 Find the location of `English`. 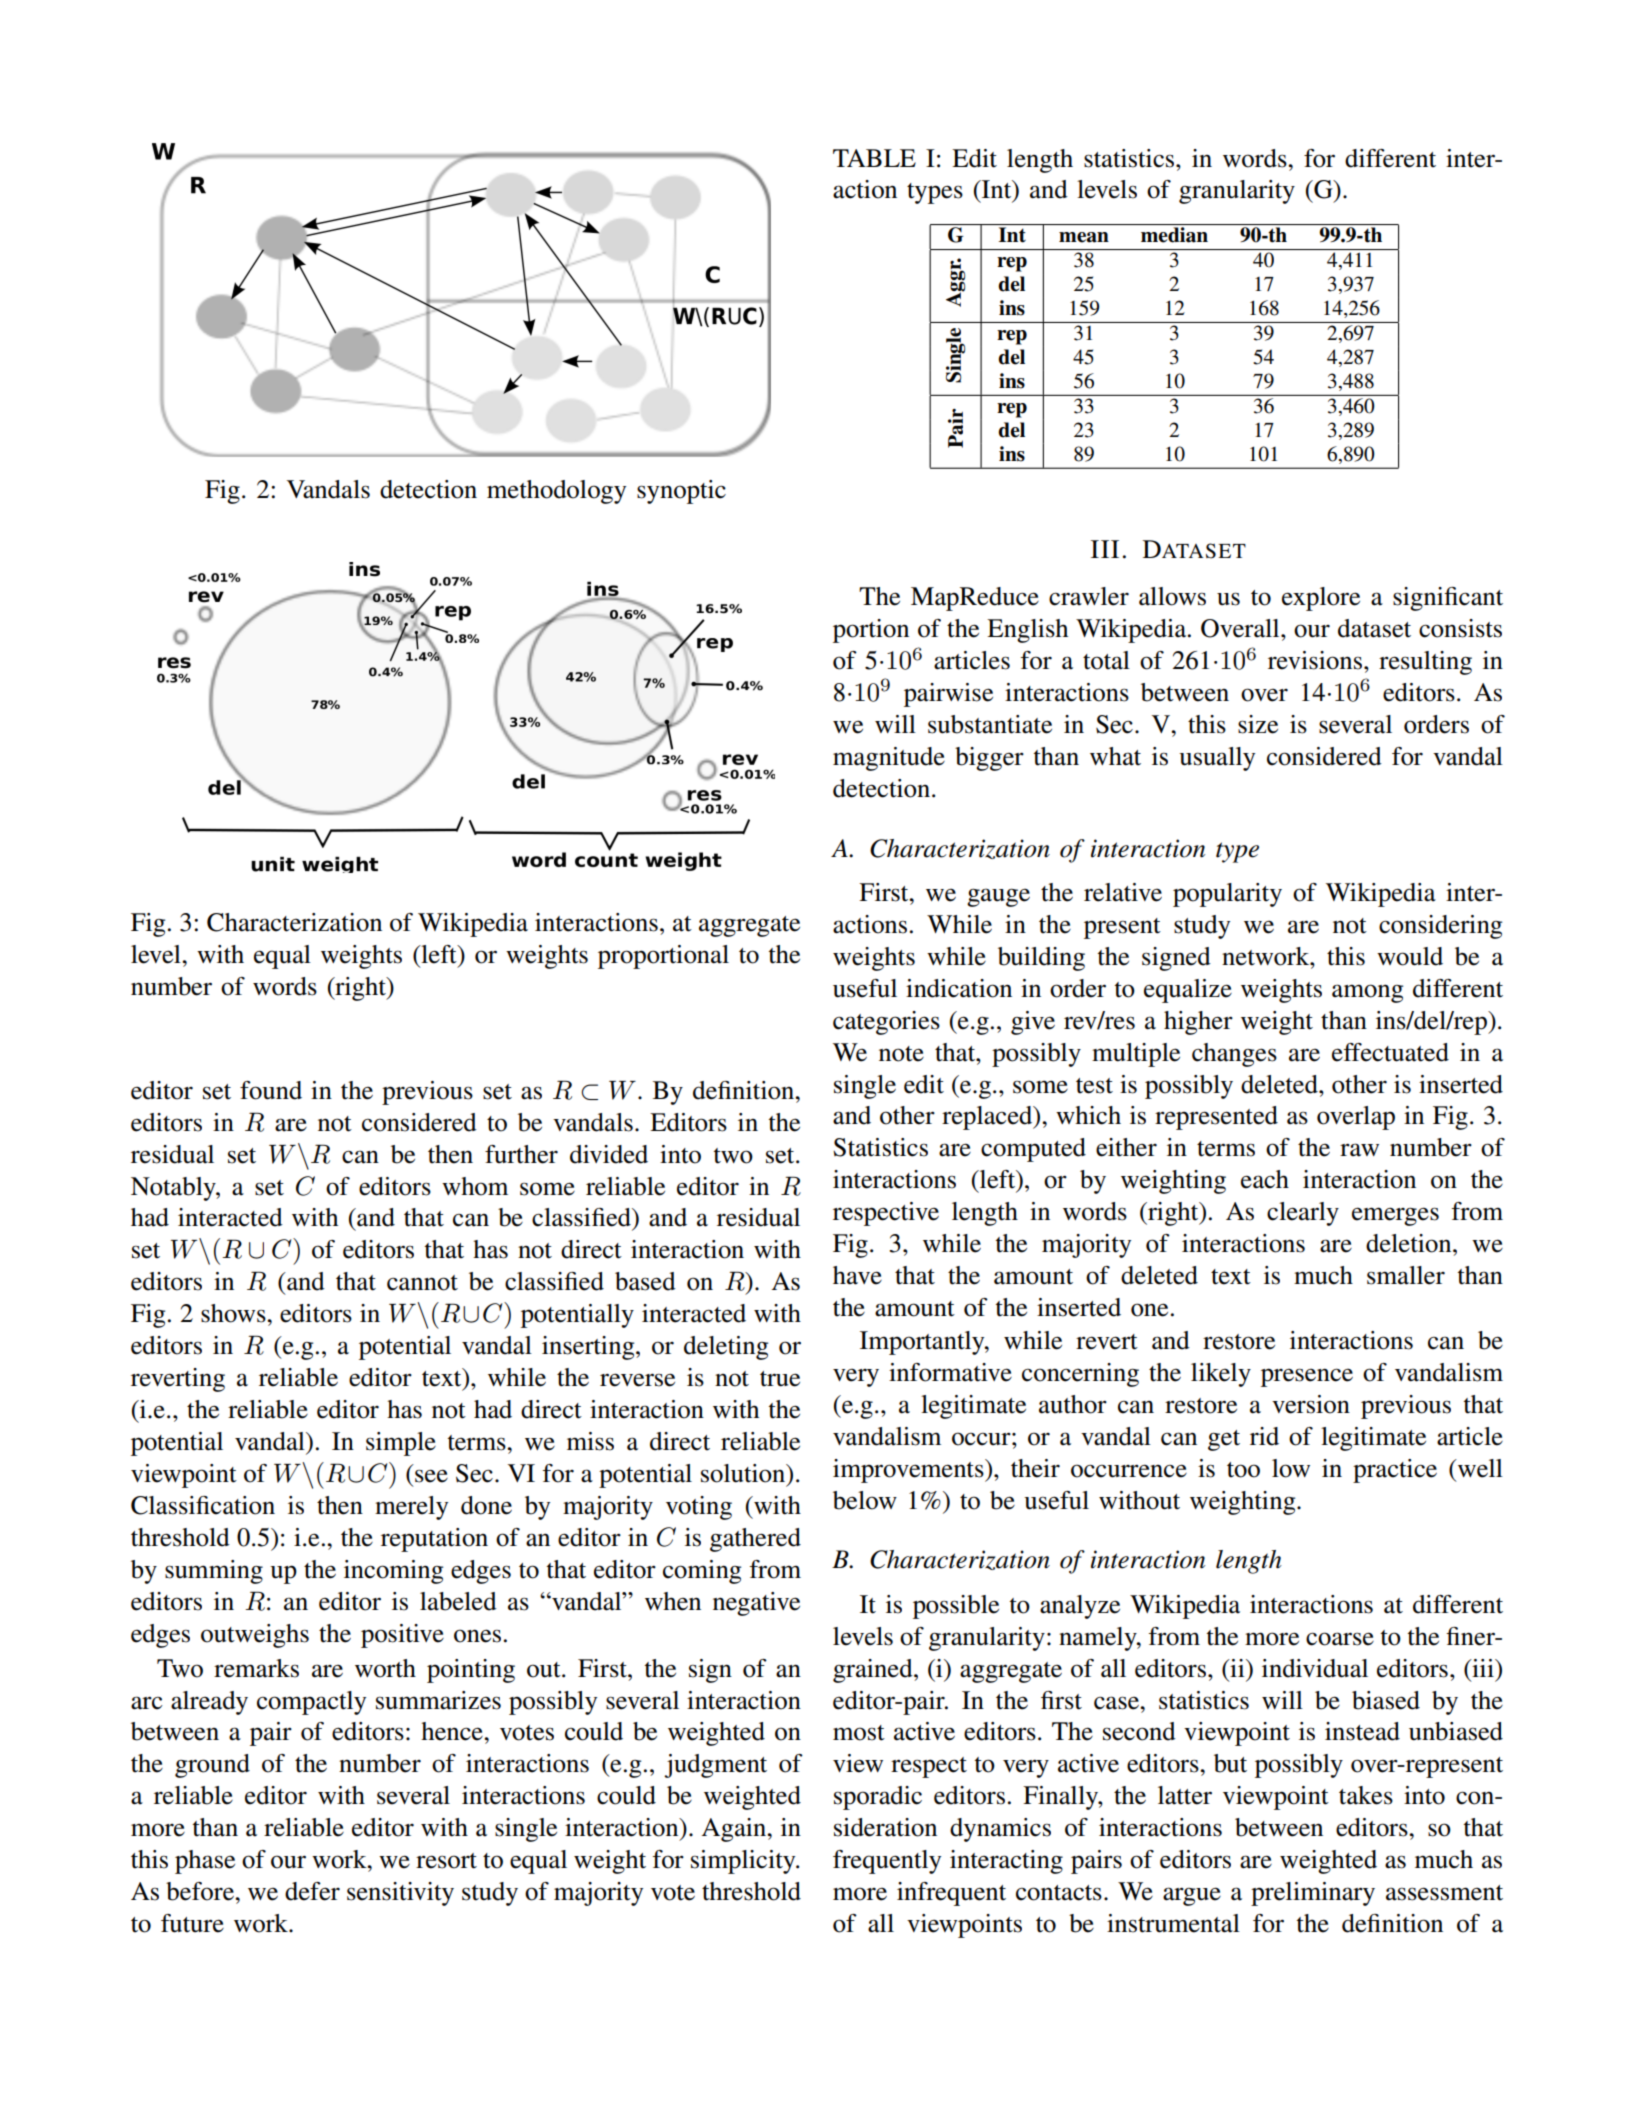

English is located at coordinates (1027, 631).
